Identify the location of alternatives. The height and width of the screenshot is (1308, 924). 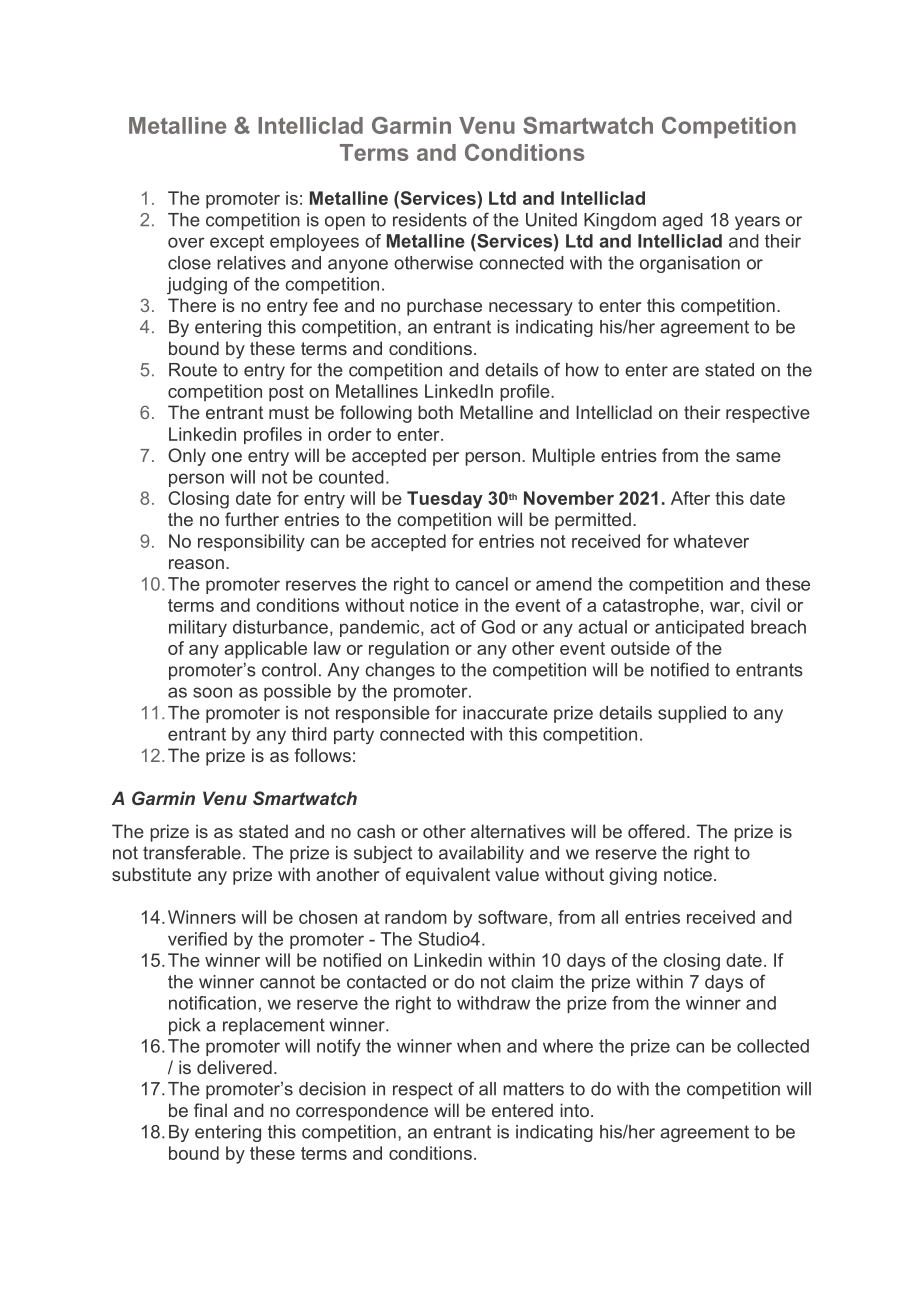
(518, 831).
